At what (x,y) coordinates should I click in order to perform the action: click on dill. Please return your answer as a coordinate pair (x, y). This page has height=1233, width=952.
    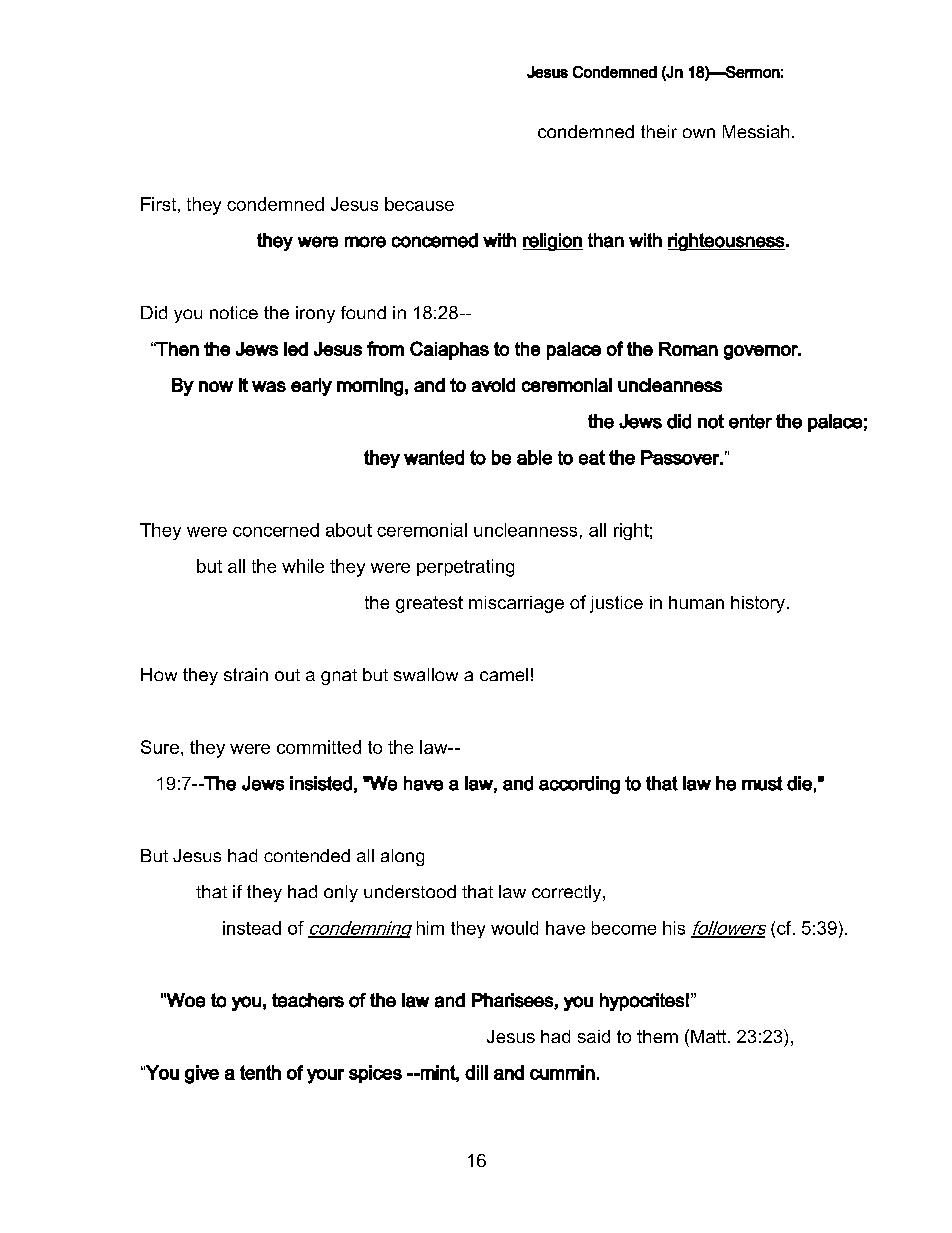
    Looking at the image, I should click on (476, 1072).
